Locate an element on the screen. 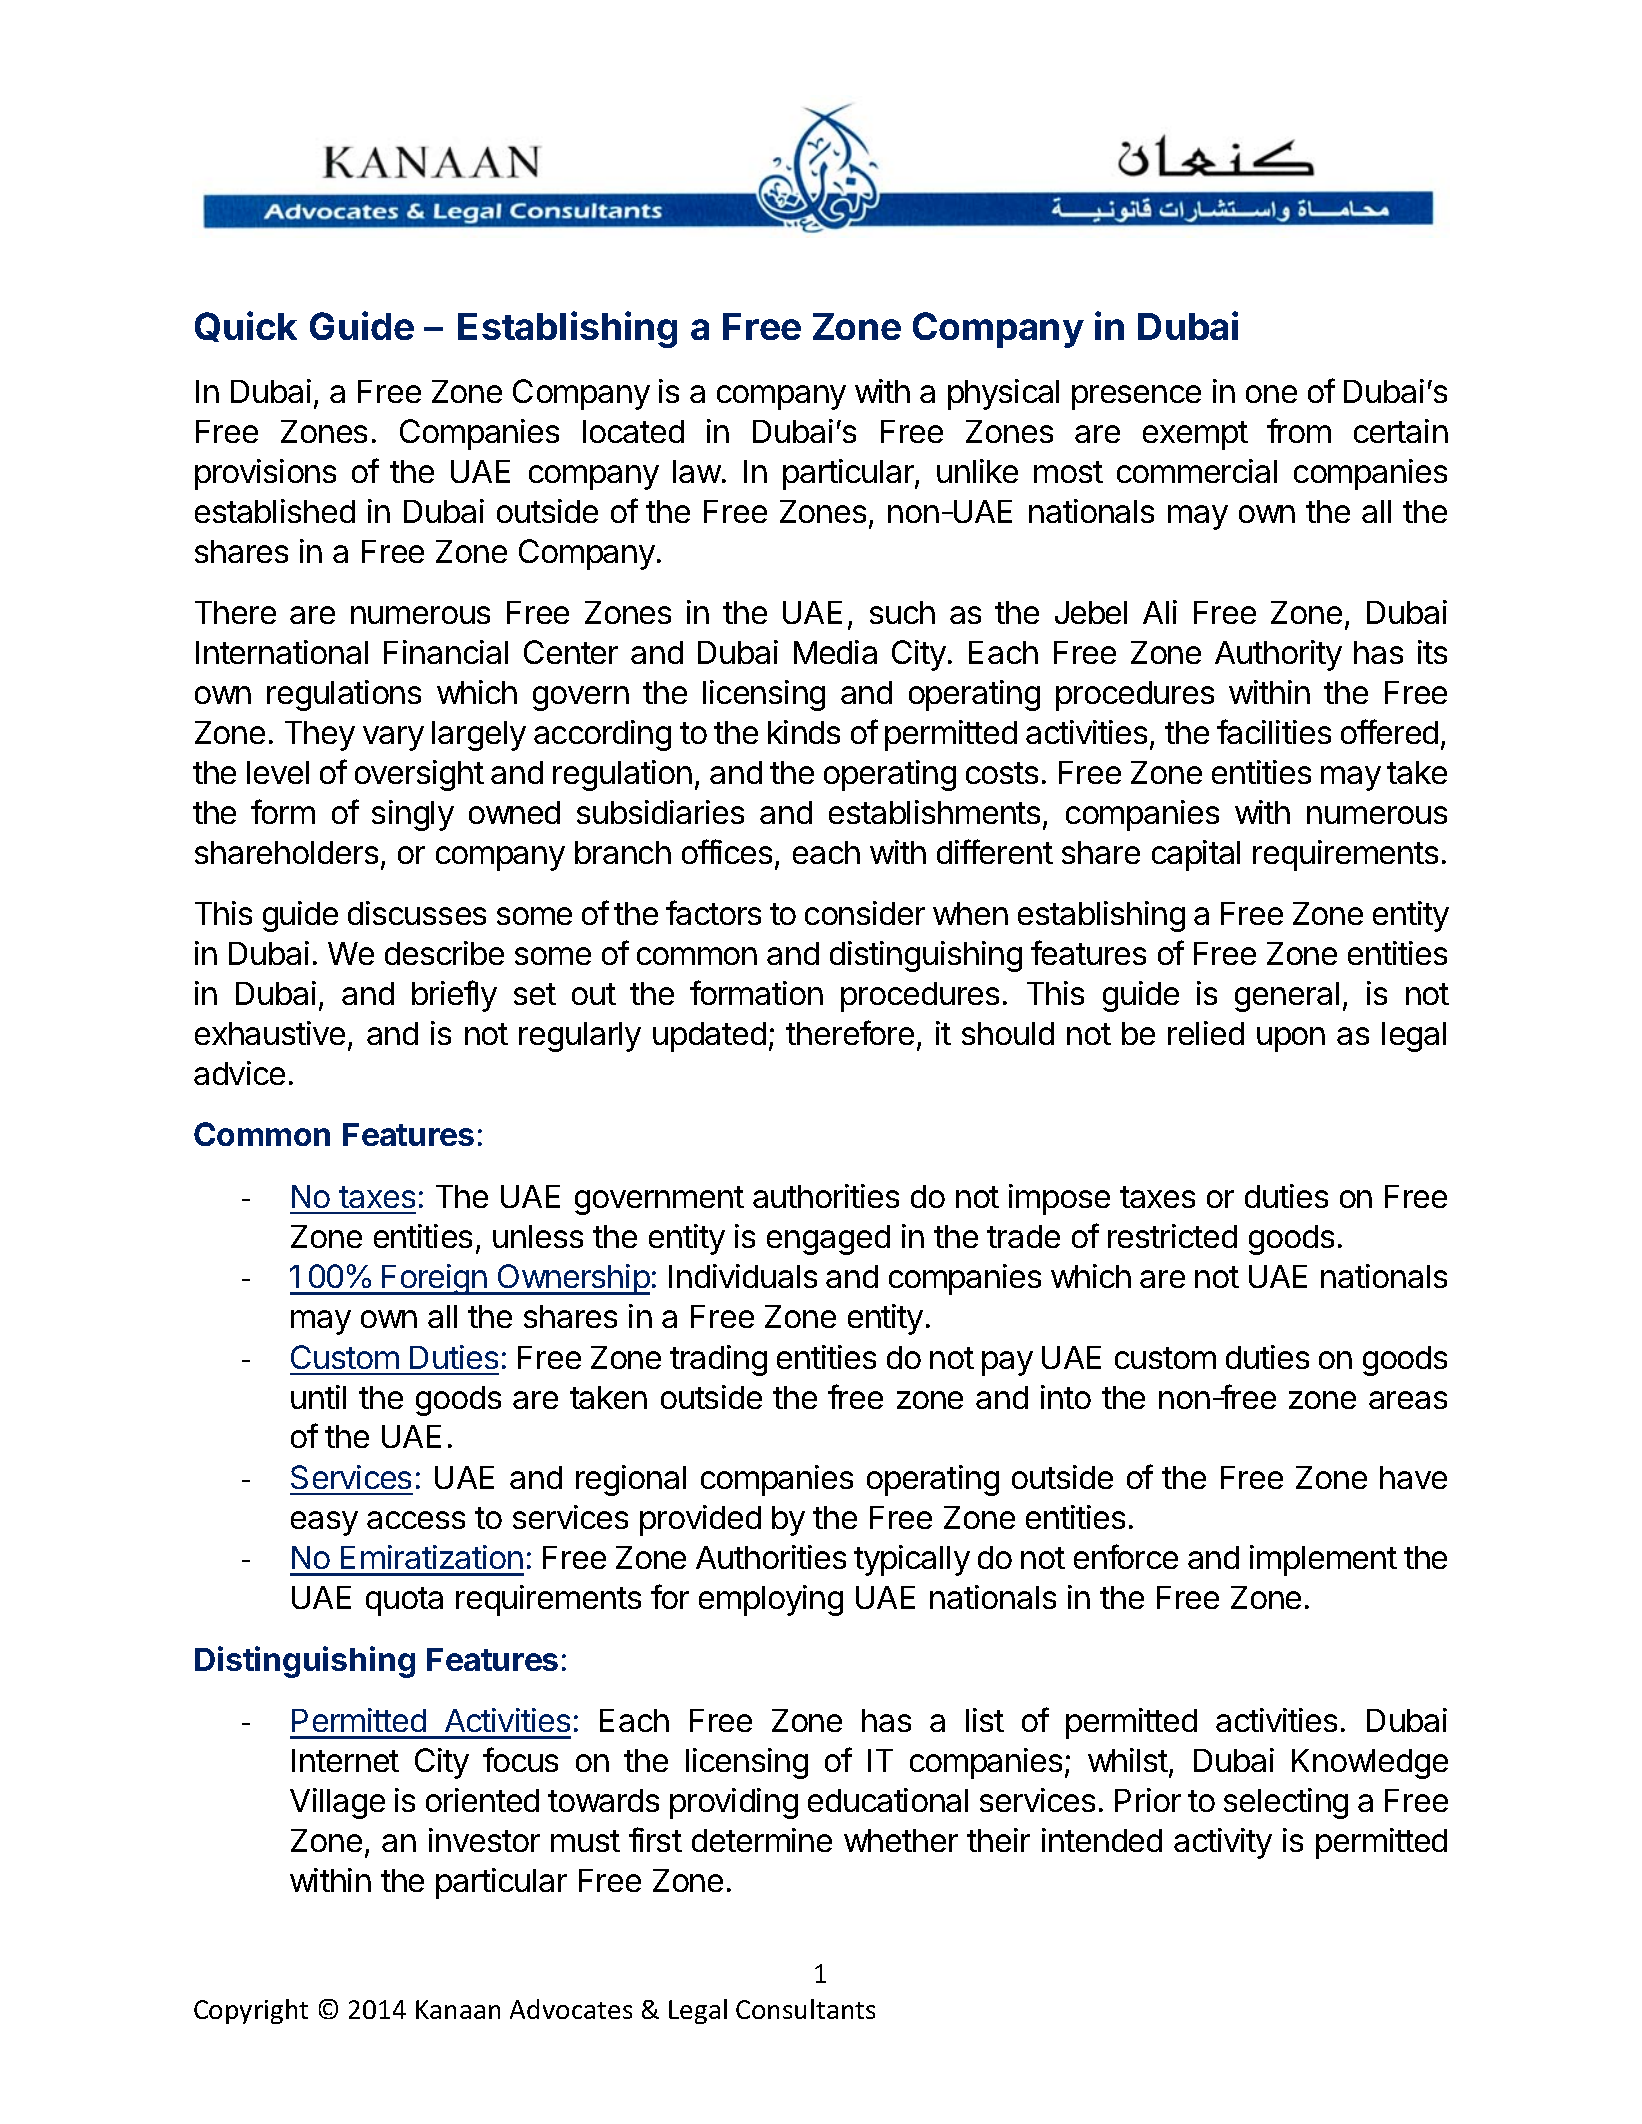  Quick is located at coordinates (246, 326).
